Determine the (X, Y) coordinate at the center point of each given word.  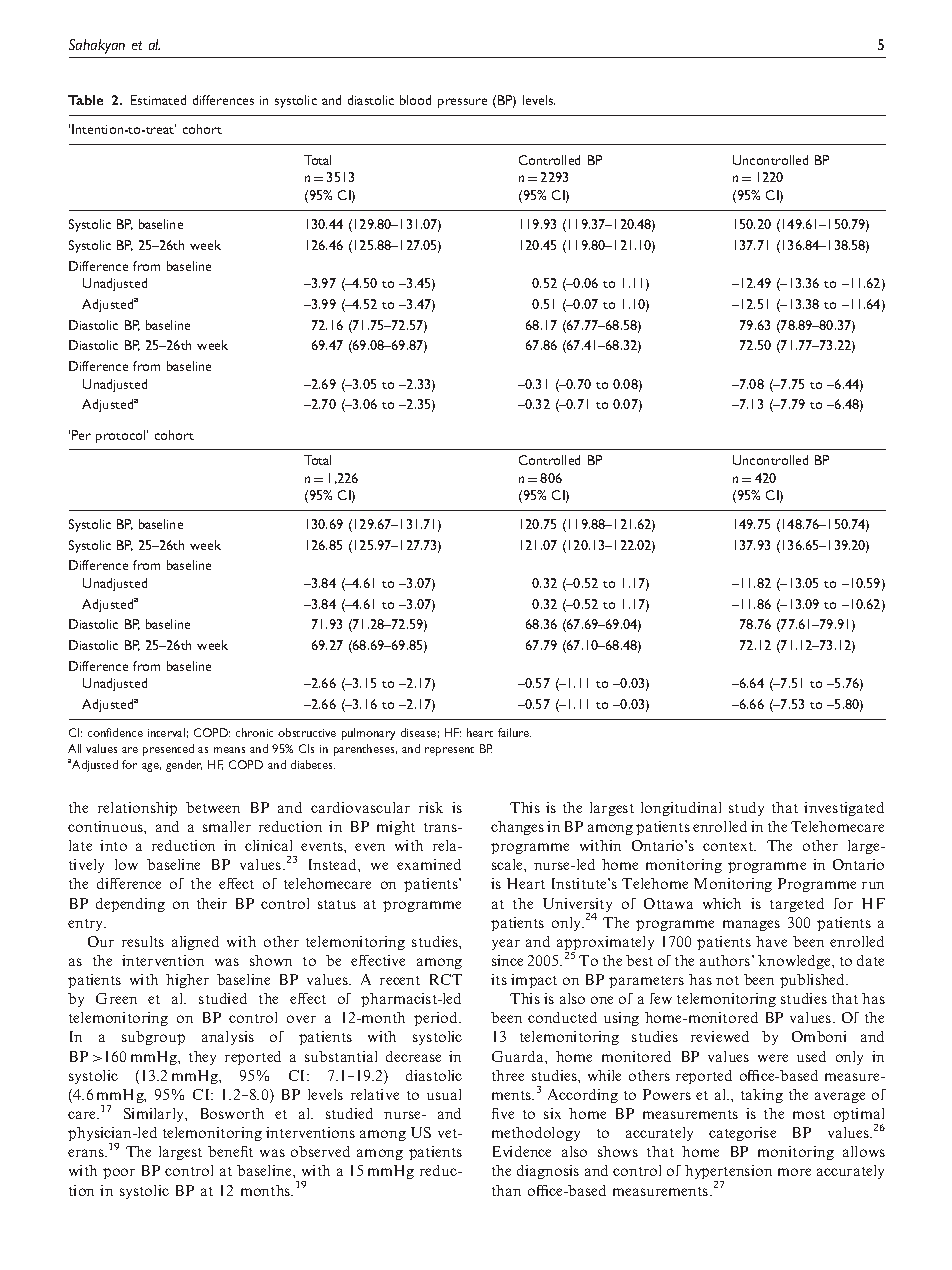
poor (119, 1173)
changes (517, 828)
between (213, 807)
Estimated (158, 100)
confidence (115, 732)
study (746, 809)
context (729, 846)
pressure (462, 103)
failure (514, 732)
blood (415, 100)
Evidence (522, 1151)
